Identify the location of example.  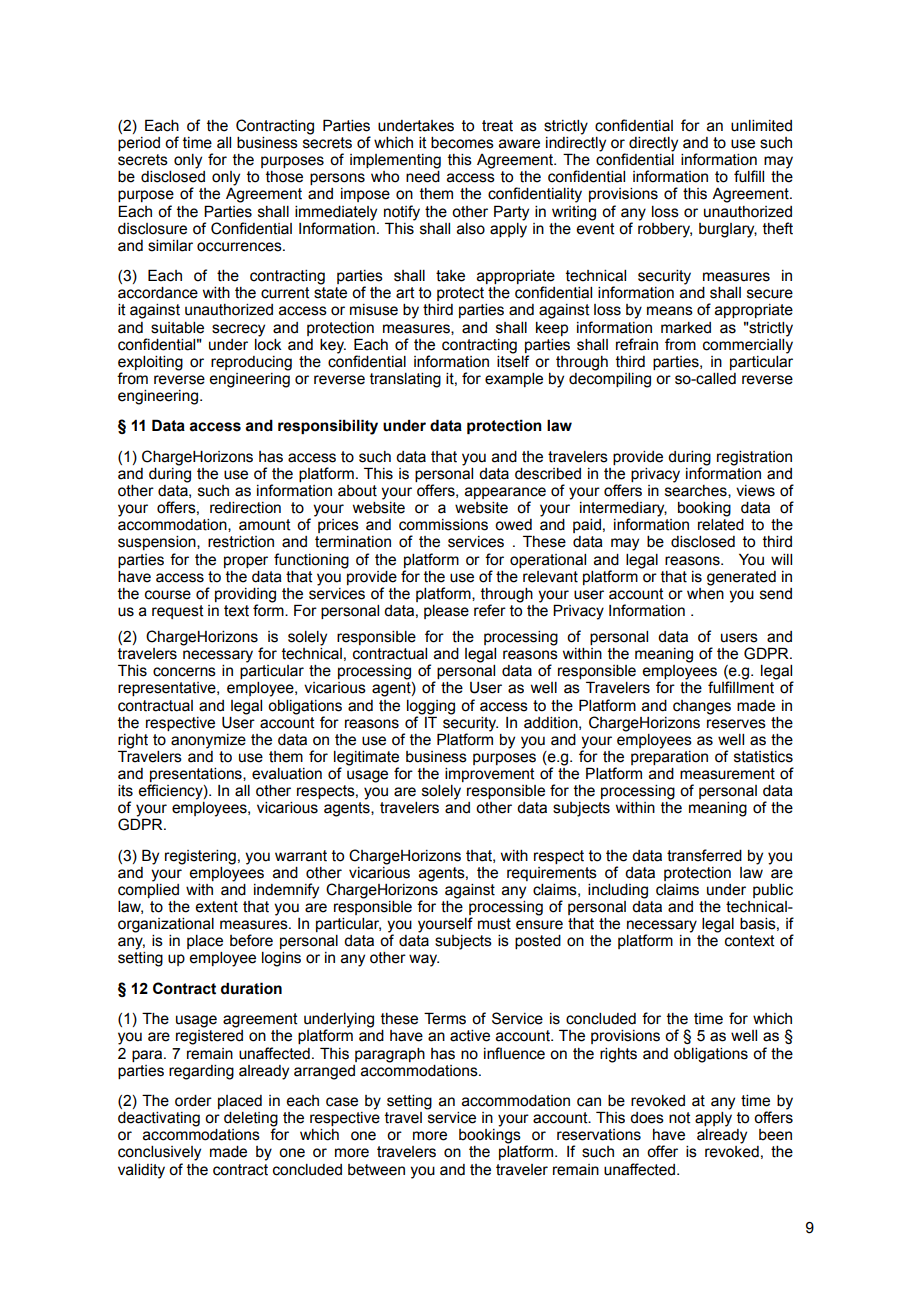
(514, 380).
